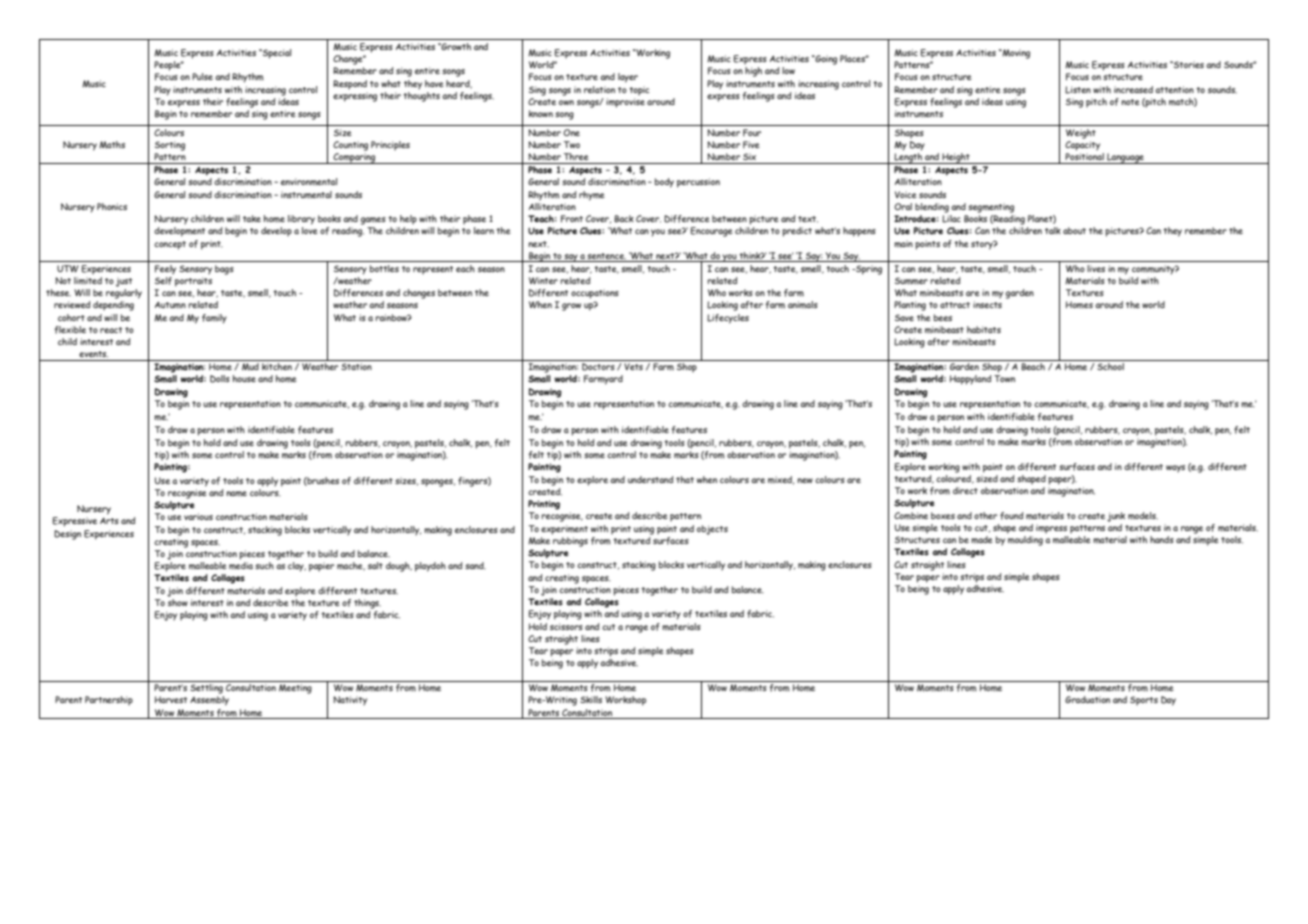 The height and width of the image is (924, 1308). I want to click on moulding, so click(1025, 541).
